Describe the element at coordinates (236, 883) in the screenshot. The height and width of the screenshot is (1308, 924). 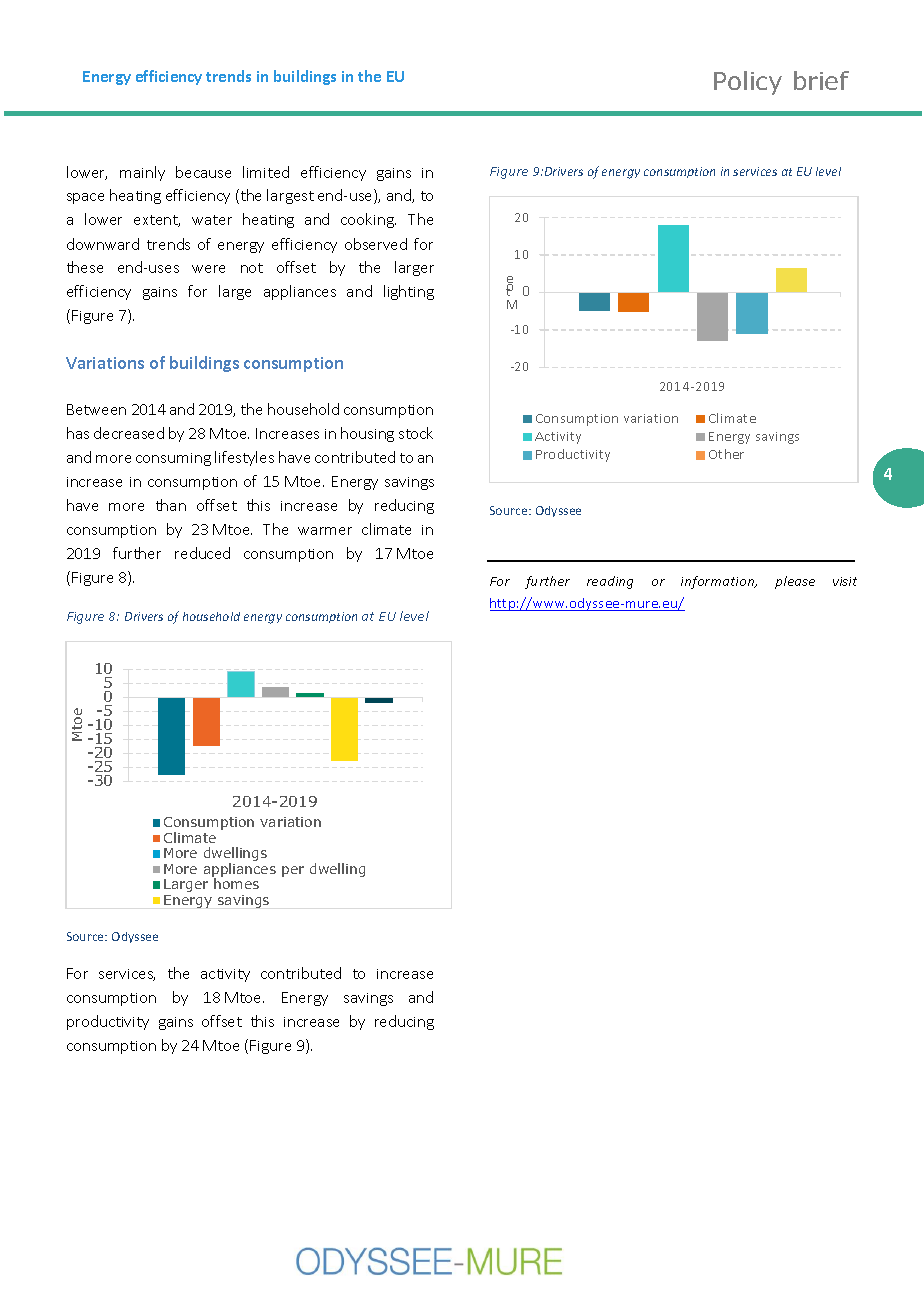
I see `homes` at that location.
